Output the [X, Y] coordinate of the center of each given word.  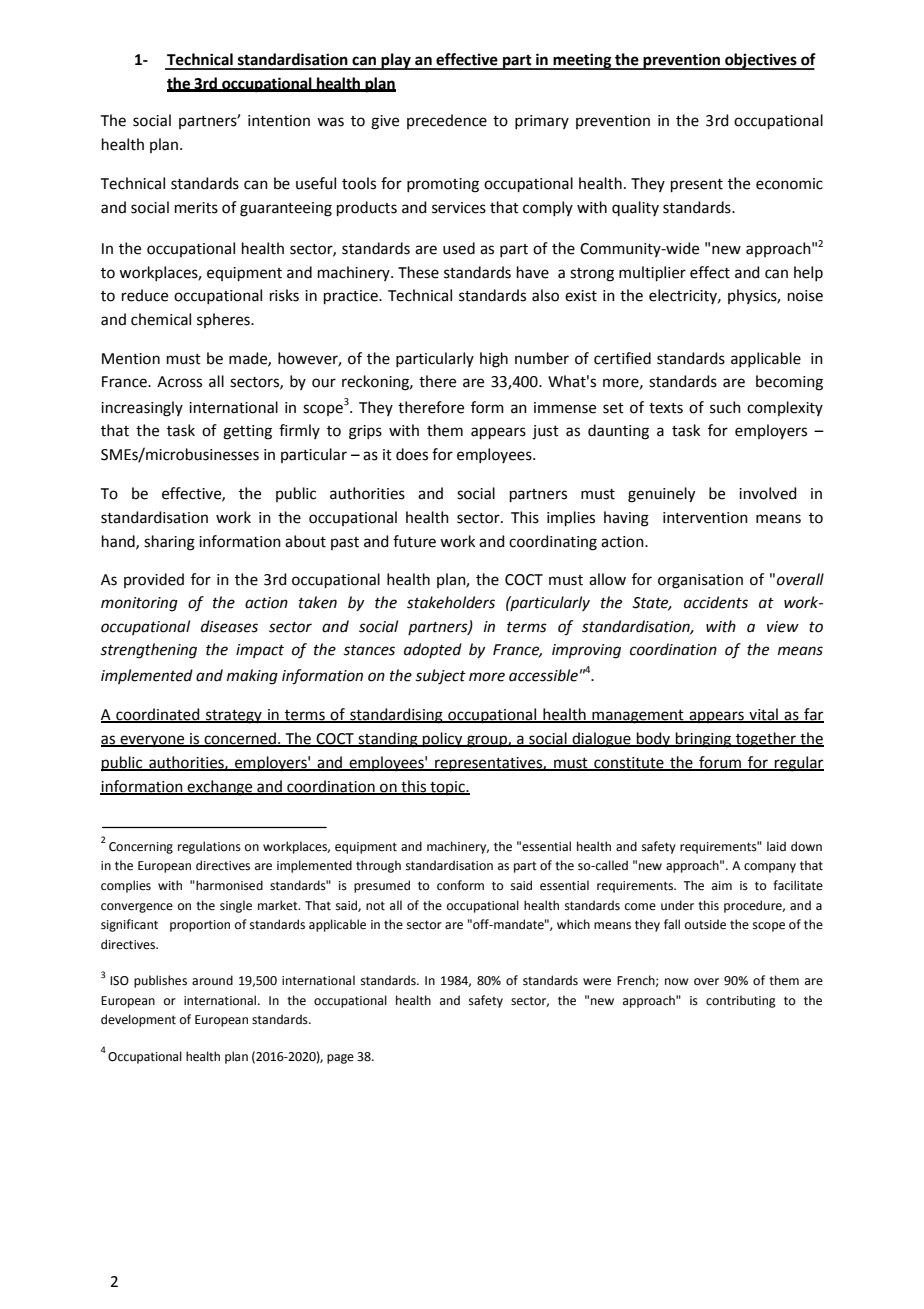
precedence [447, 121]
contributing [741, 1001]
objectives [761, 61]
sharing [169, 543]
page [340, 1059]
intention [279, 121]
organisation [700, 581]
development [138, 1020]
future [414, 541]
